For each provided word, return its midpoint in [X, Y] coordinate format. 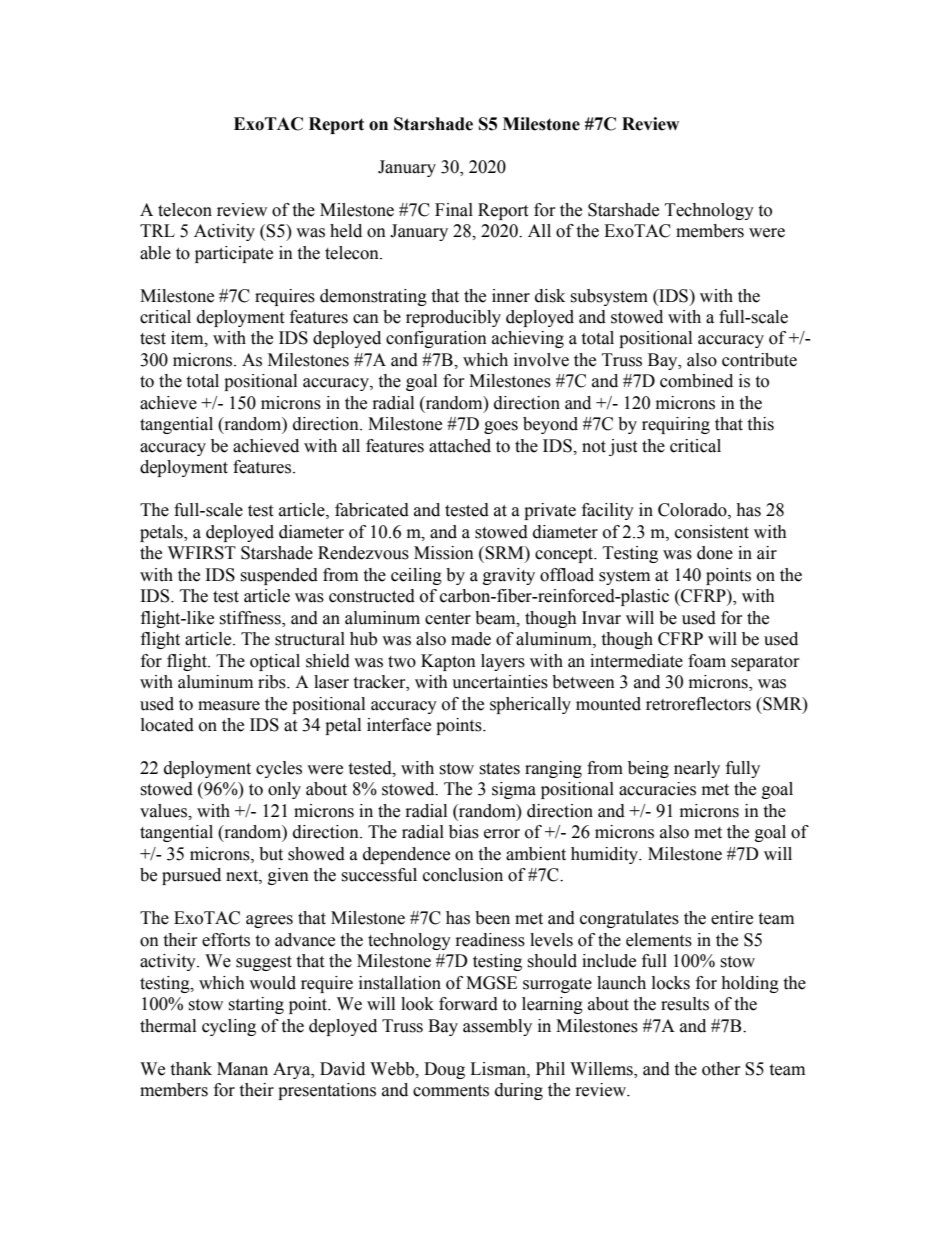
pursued [191, 876]
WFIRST [202, 553]
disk [550, 296]
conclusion [463, 875]
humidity [606, 855]
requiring [676, 425]
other [721, 1069]
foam [707, 661]
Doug [444, 1070]
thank [191, 1069]
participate [234, 254]
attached [460, 446]
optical [275, 662]
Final [454, 210]
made [471, 639]
